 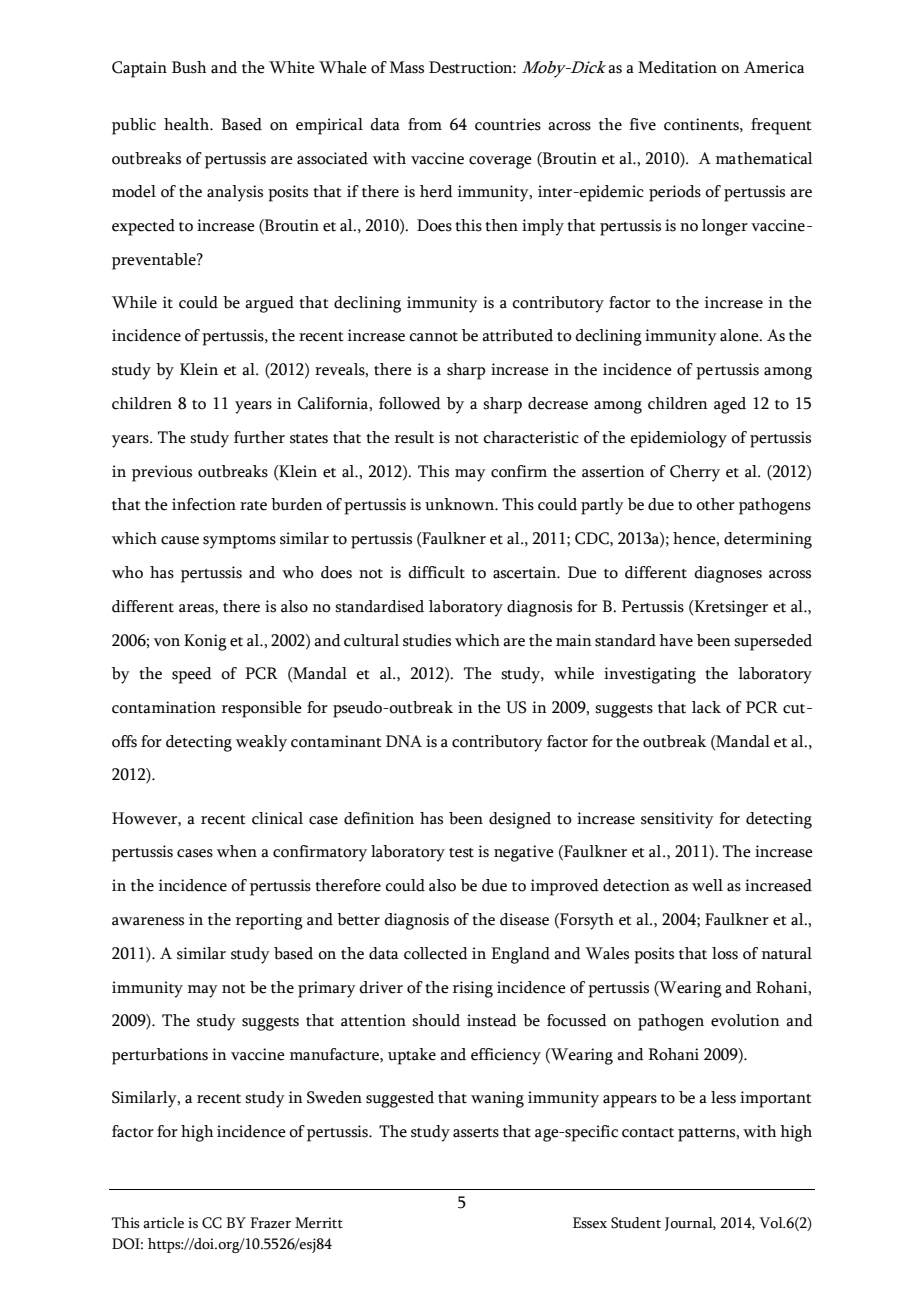 What do you see at coordinates (677, 820) in the screenshot?
I see `sensitivity` at bounding box center [677, 820].
